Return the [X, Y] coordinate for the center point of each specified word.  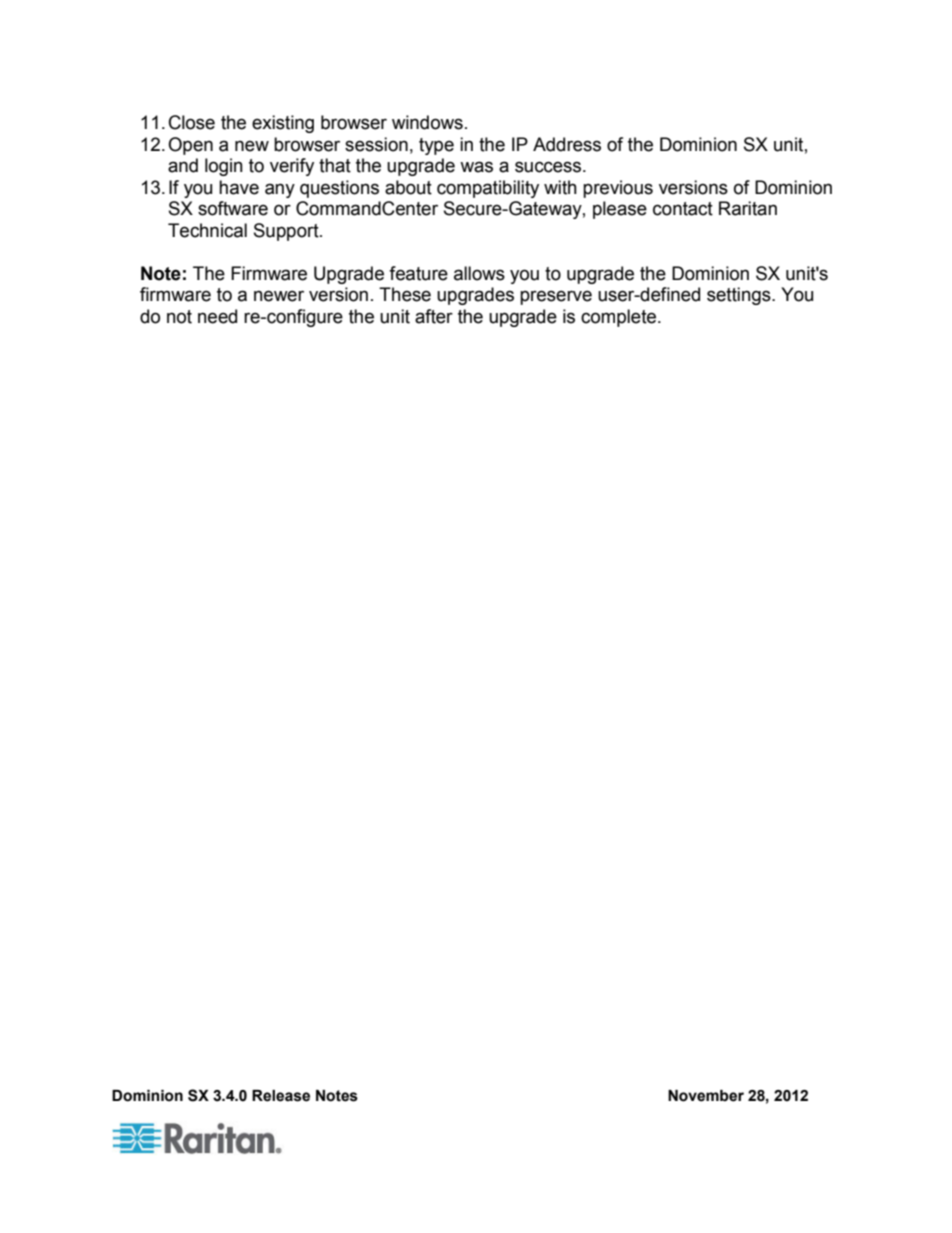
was [476, 167]
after [434, 316]
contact [683, 209]
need [217, 316]
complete [618, 318]
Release [281, 1096]
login [224, 167]
